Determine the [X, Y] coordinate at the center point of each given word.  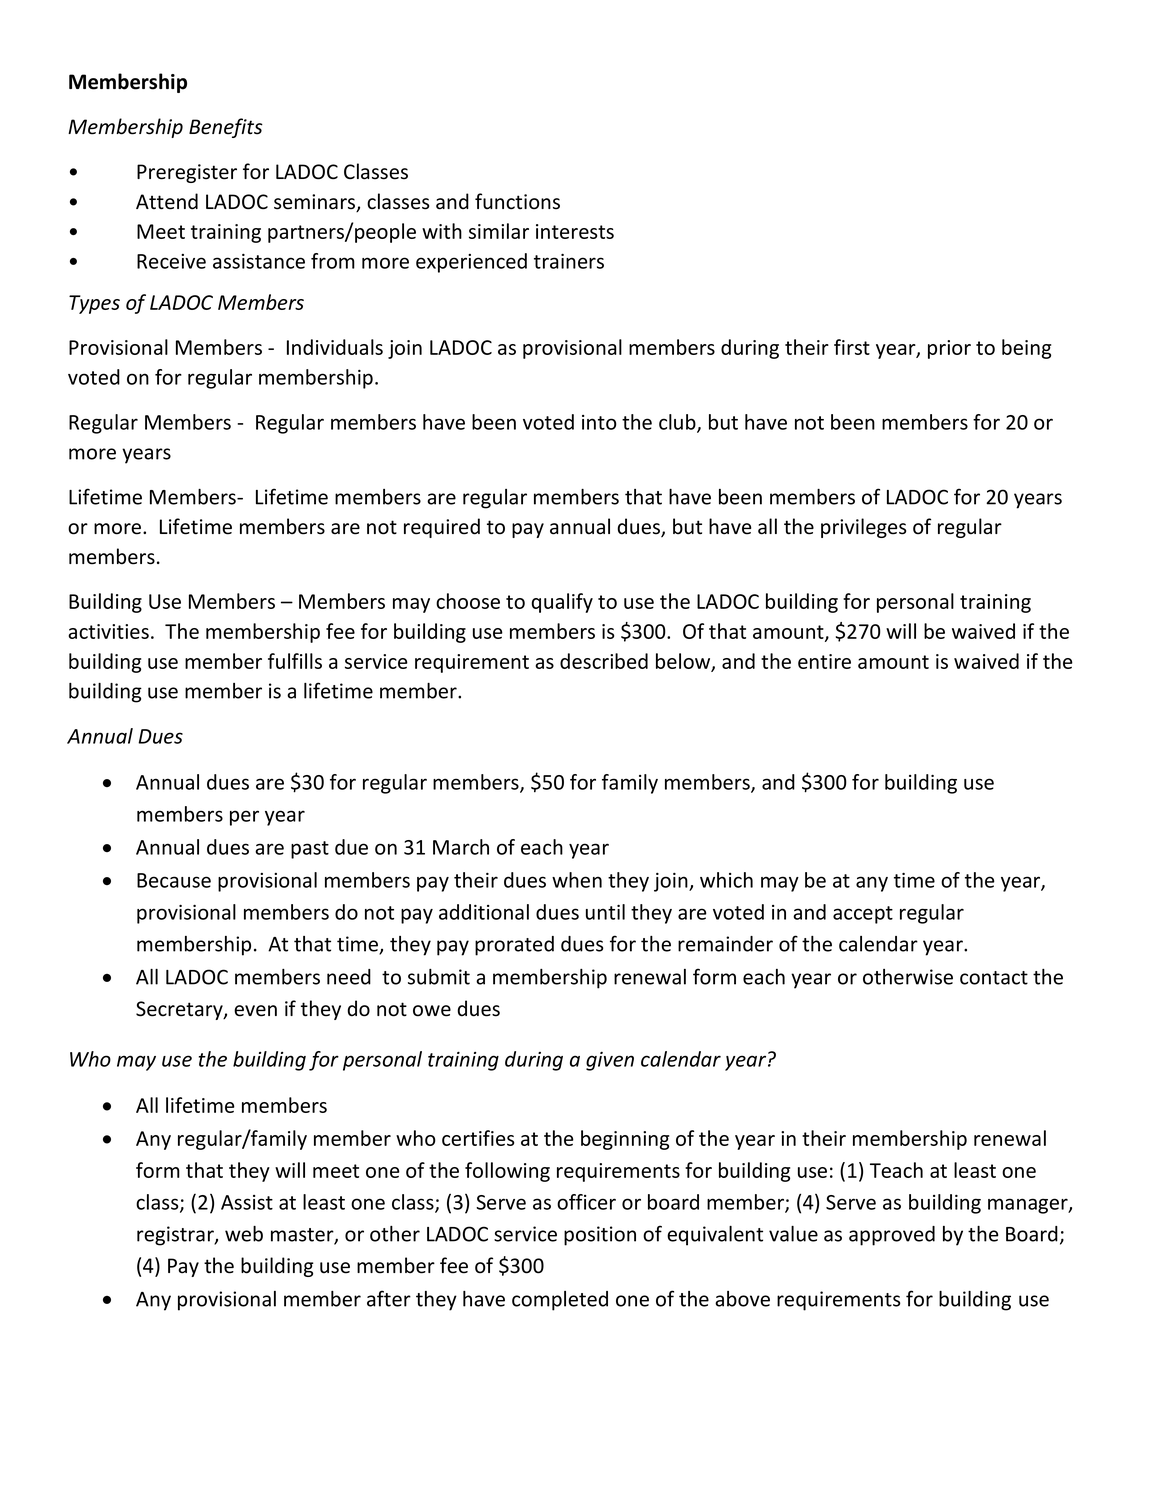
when [577, 880]
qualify [562, 603]
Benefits [226, 128]
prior [949, 349]
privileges [863, 528]
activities [108, 631]
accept [863, 915]
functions [517, 201]
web [244, 1234]
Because [174, 880]
